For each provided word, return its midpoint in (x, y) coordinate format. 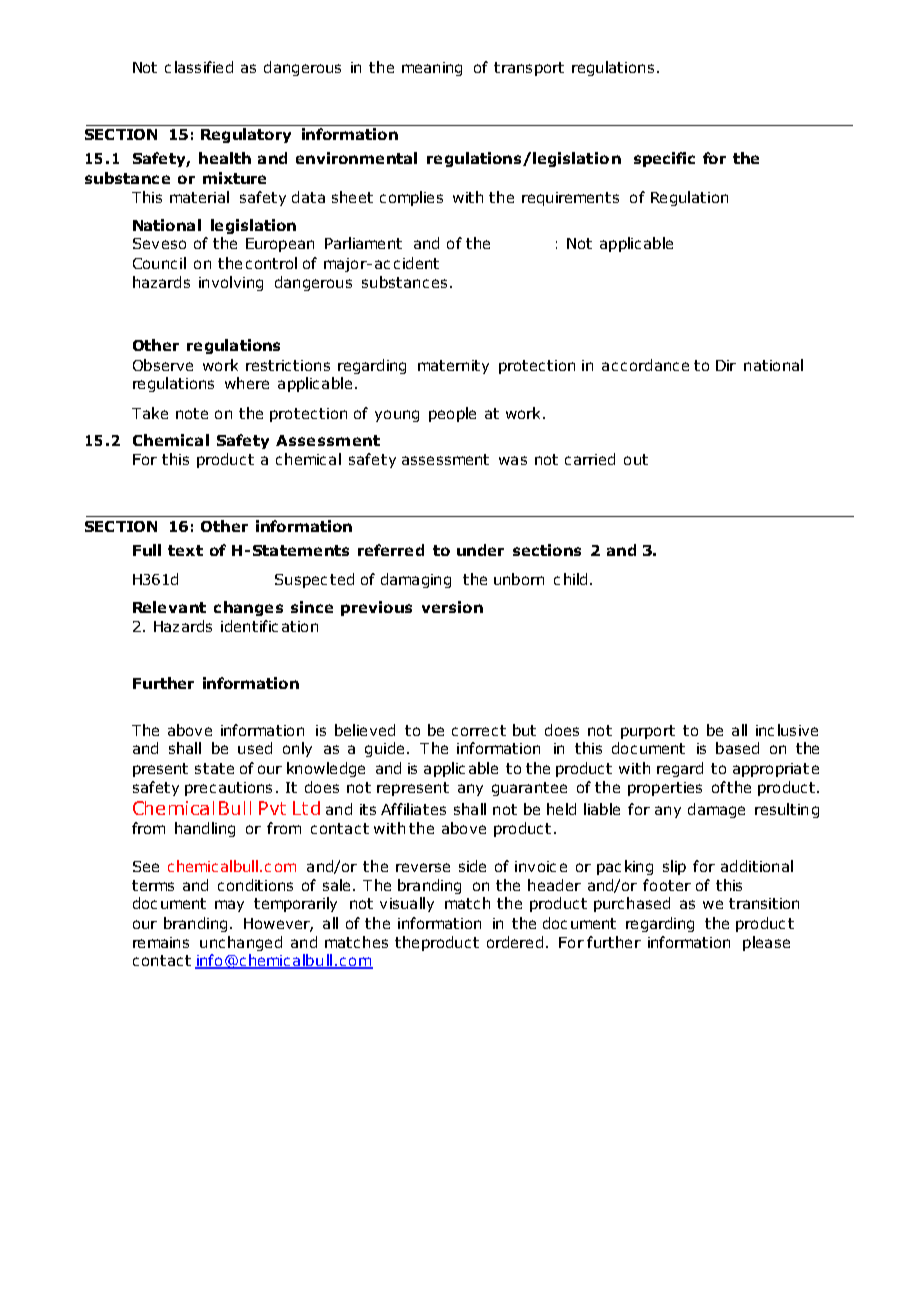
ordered (515, 942)
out (636, 459)
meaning (432, 69)
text (185, 550)
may (229, 906)
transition (764, 903)
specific (664, 159)
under (480, 550)
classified (199, 67)
